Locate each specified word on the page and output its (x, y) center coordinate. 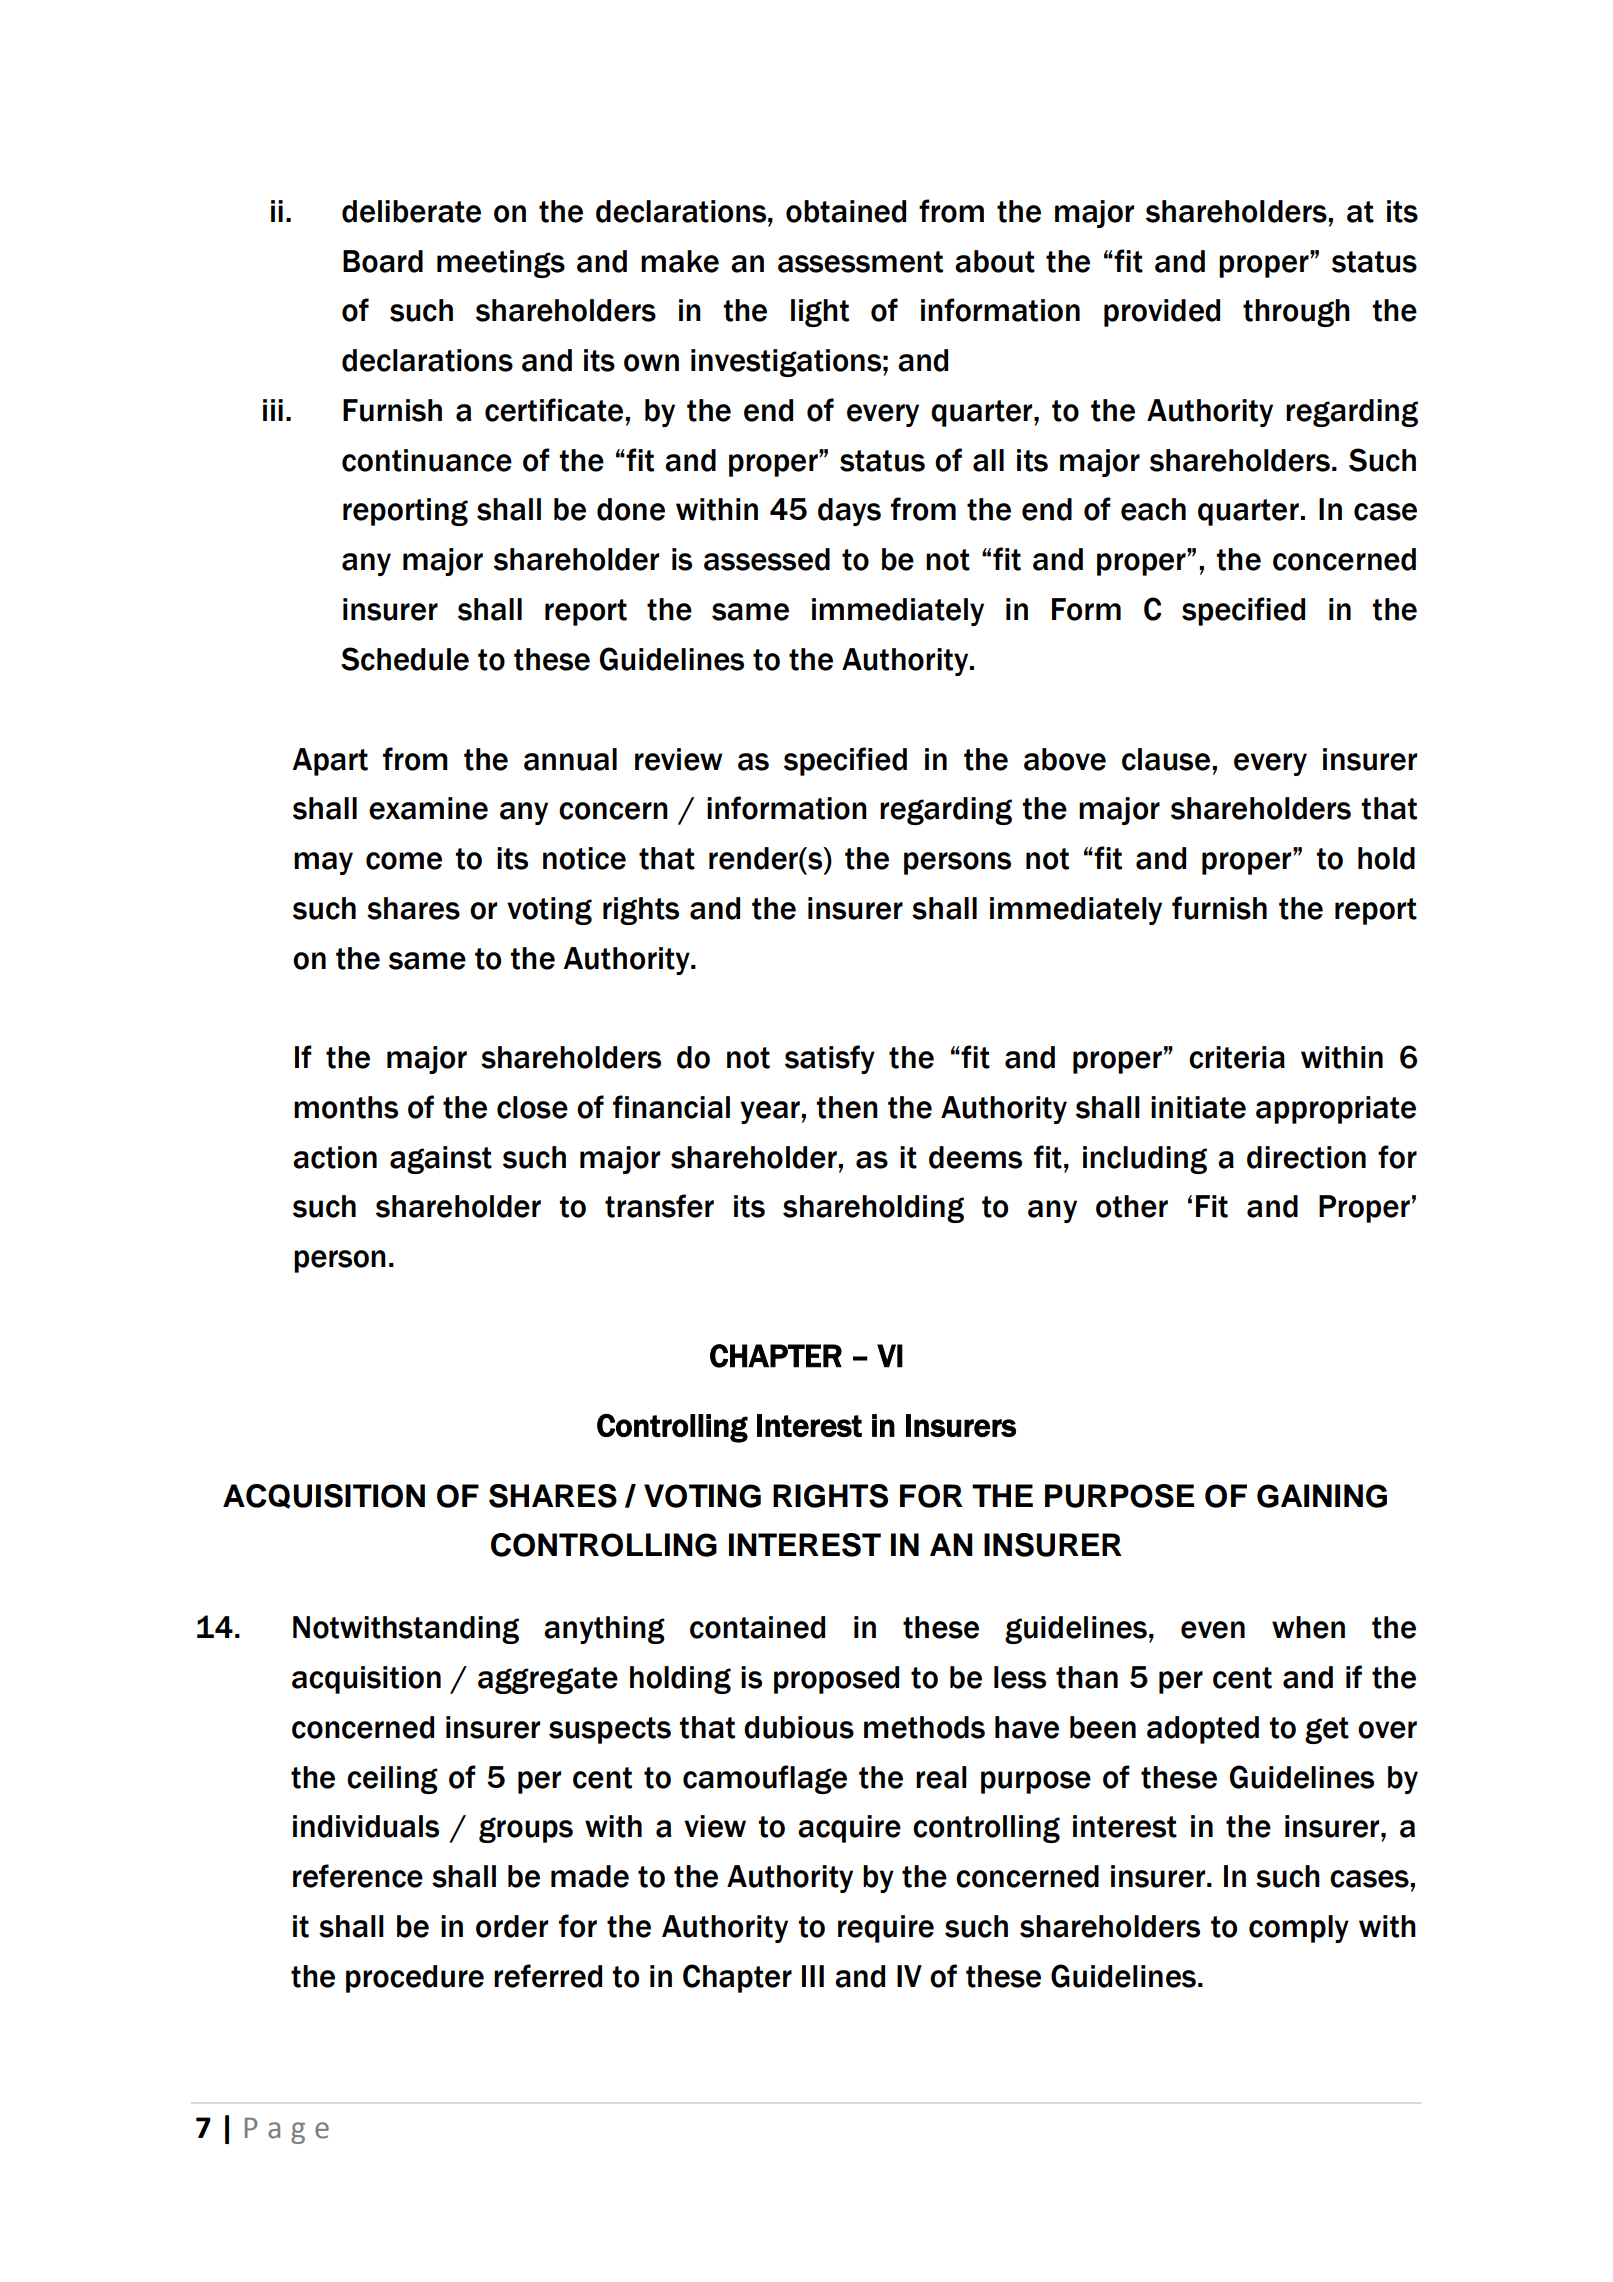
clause (1166, 759)
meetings (501, 264)
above (1065, 759)
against (441, 1160)
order (512, 1926)
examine (428, 808)
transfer (659, 1206)
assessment (860, 262)
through (1296, 313)
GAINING (1322, 1496)
